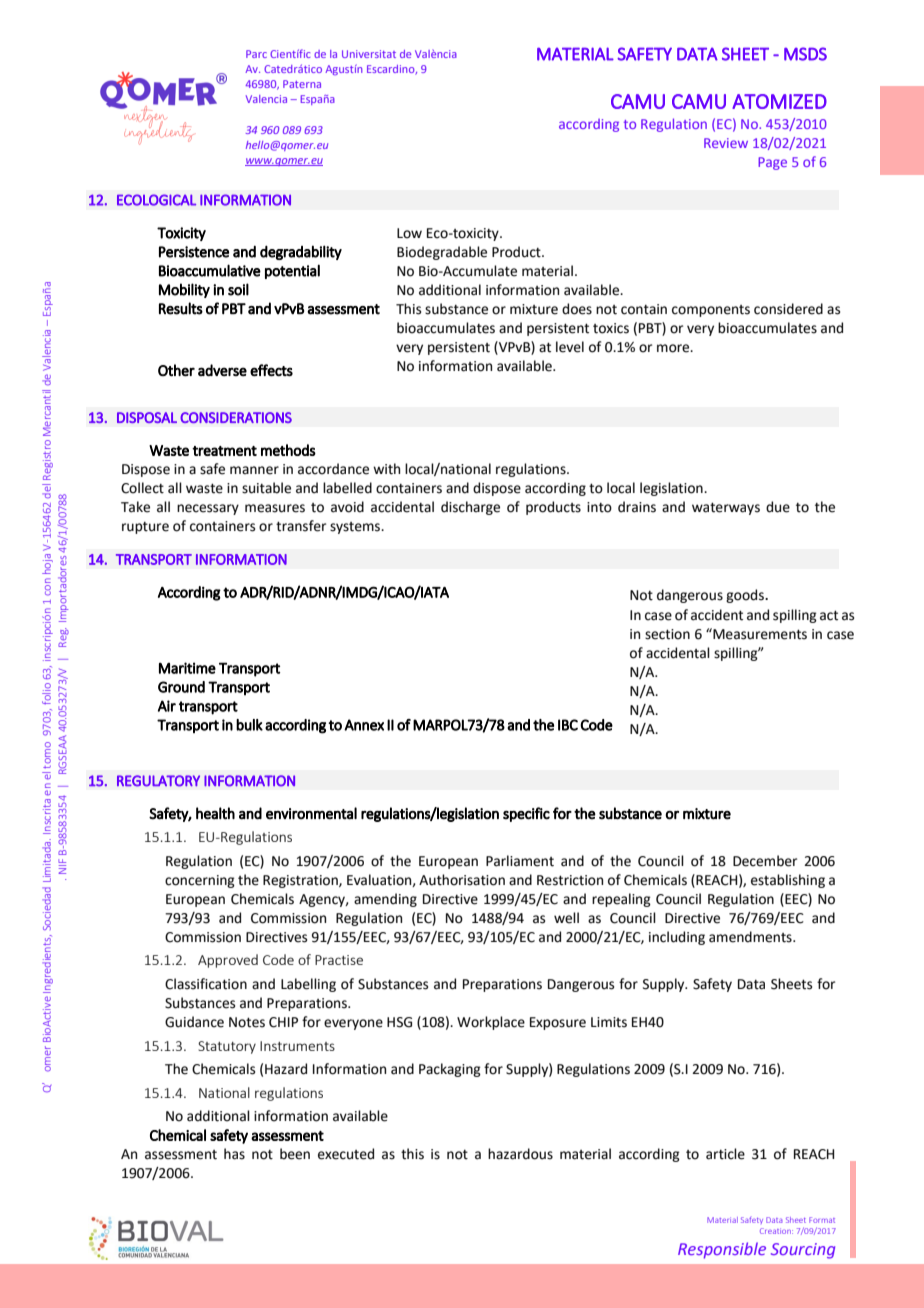 The height and width of the page is (1308, 924). What do you see at coordinates (234, 1154) in the page?
I see `has` at bounding box center [234, 1154].
